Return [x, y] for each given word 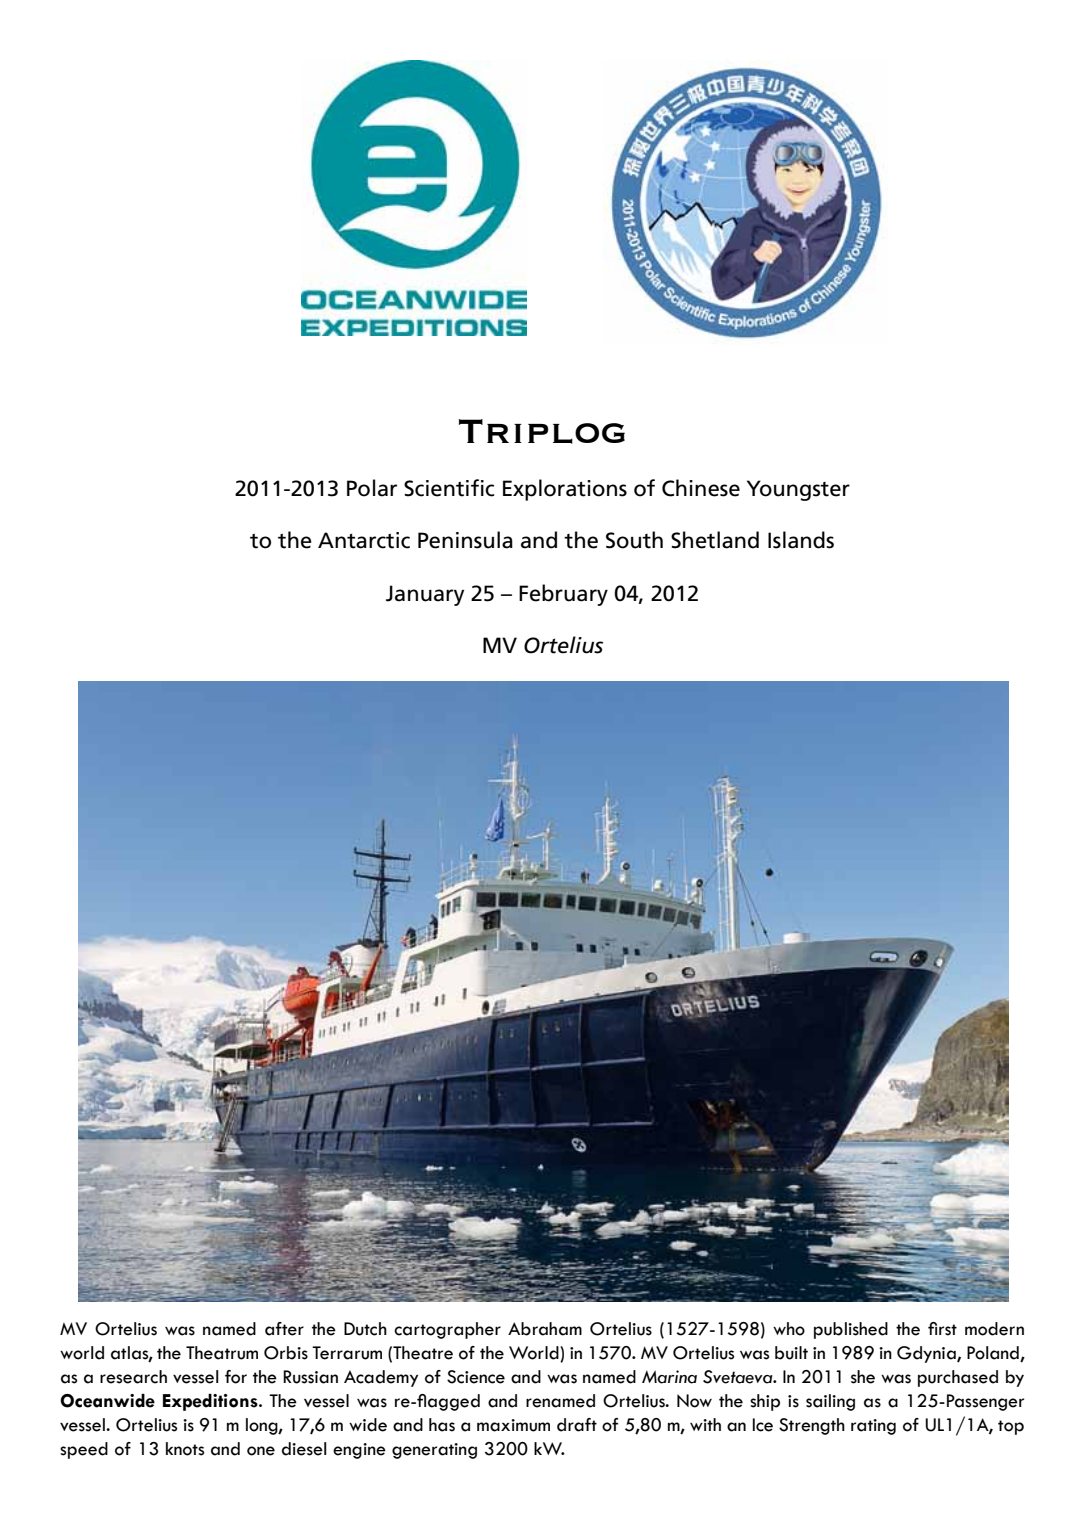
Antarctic [364, 540]
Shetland [715, 540]
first [942, 1329]
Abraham [545, 1329]
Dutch [365, 1329]
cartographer [447, 1330]
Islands [801, 540]
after [284, 1329]
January [425, 595]
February [563, 595]
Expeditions [211, 1402]
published [851, 1330]
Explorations [565, 490]
